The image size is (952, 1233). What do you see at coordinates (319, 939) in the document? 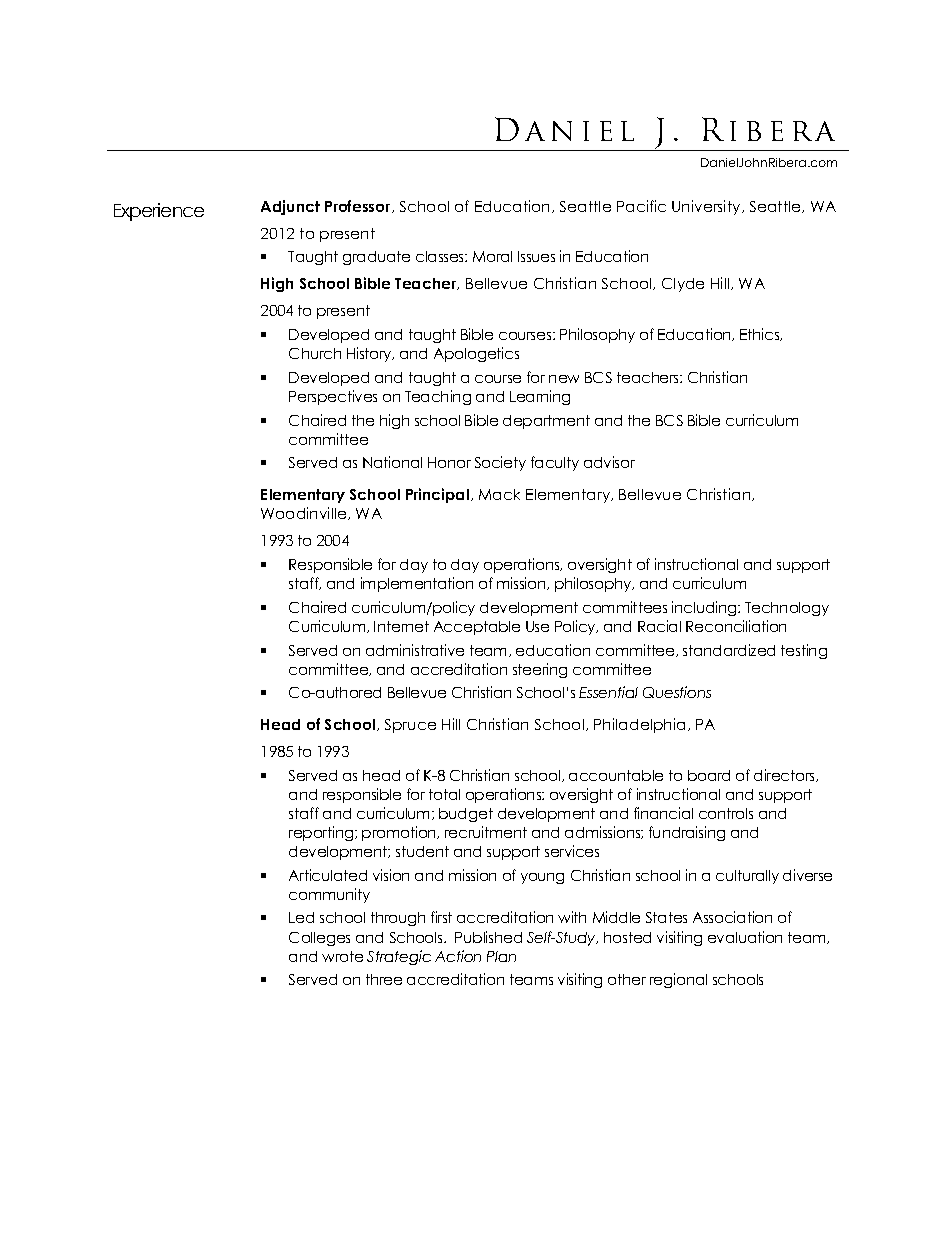
I see `Colleges` at bounding box center [319, 939].
